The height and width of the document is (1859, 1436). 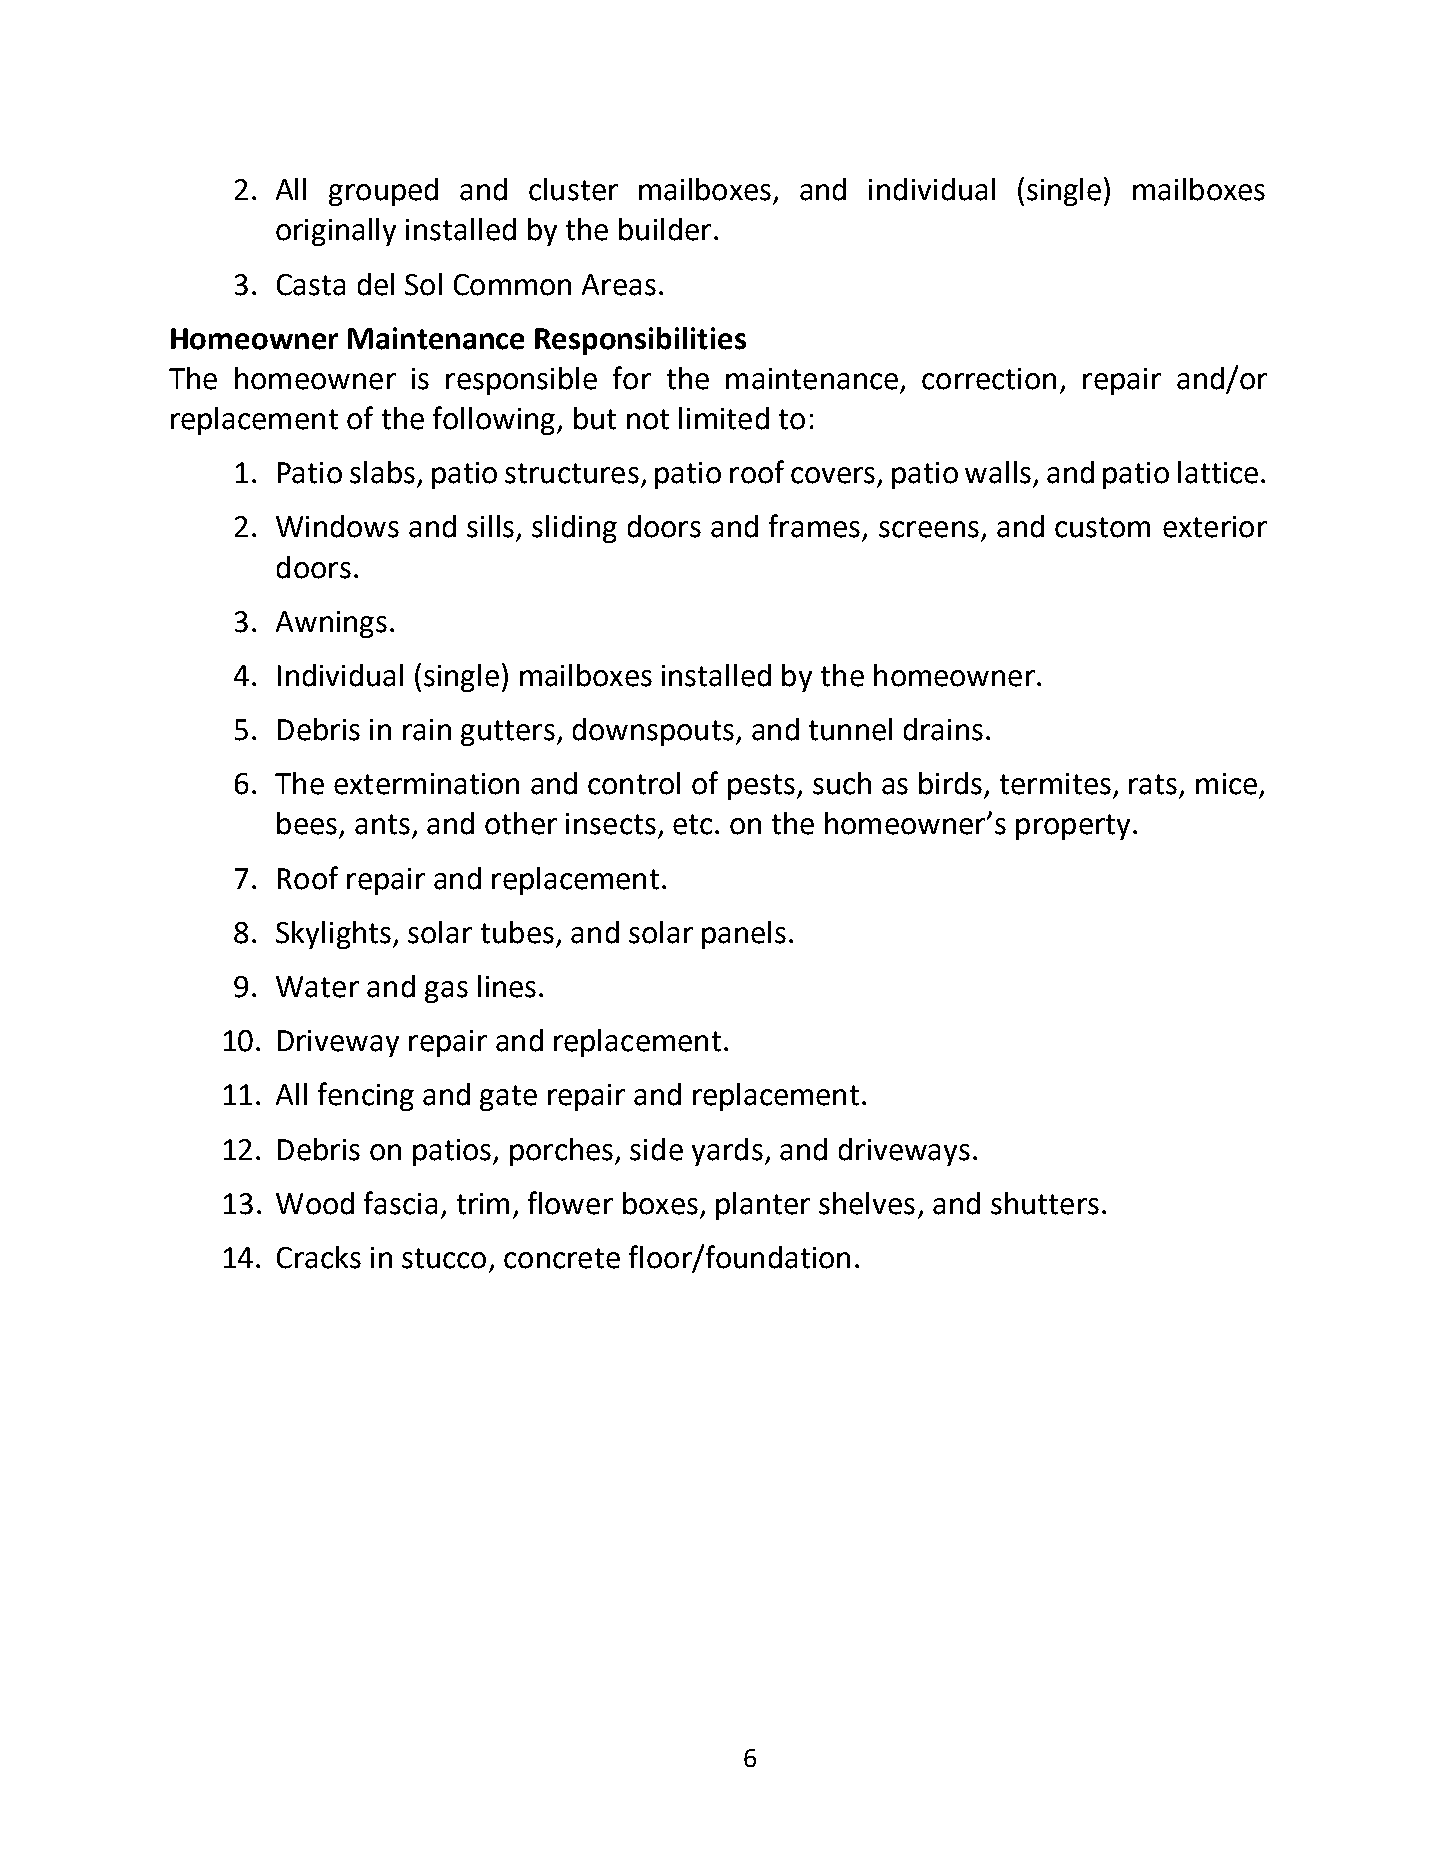 What do you see at coordinates (989, 379) in the document?
I see `correction` at bounding box center [989, 379].
